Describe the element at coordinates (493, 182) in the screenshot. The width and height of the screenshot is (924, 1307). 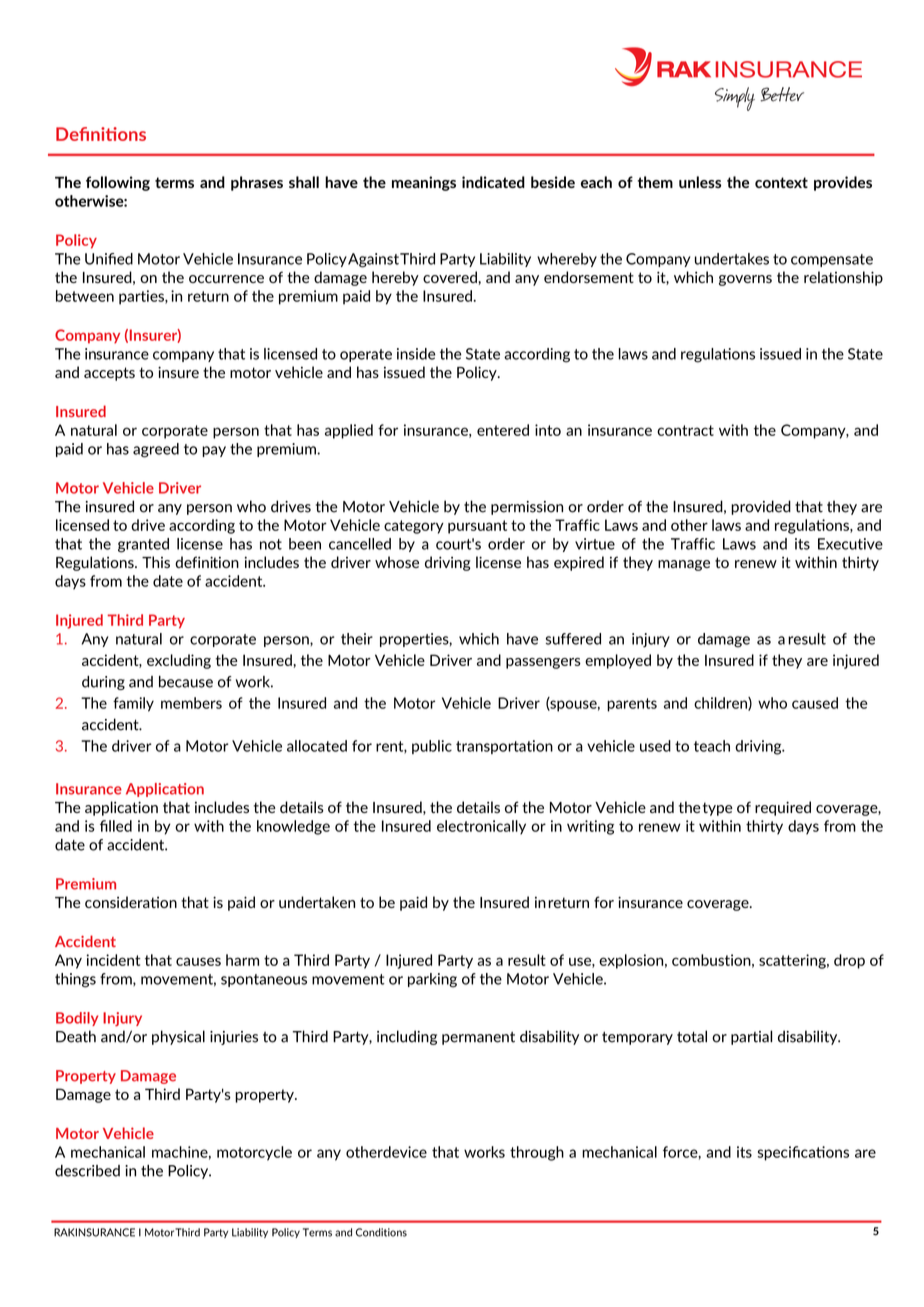
I see `indicated` at that location.
